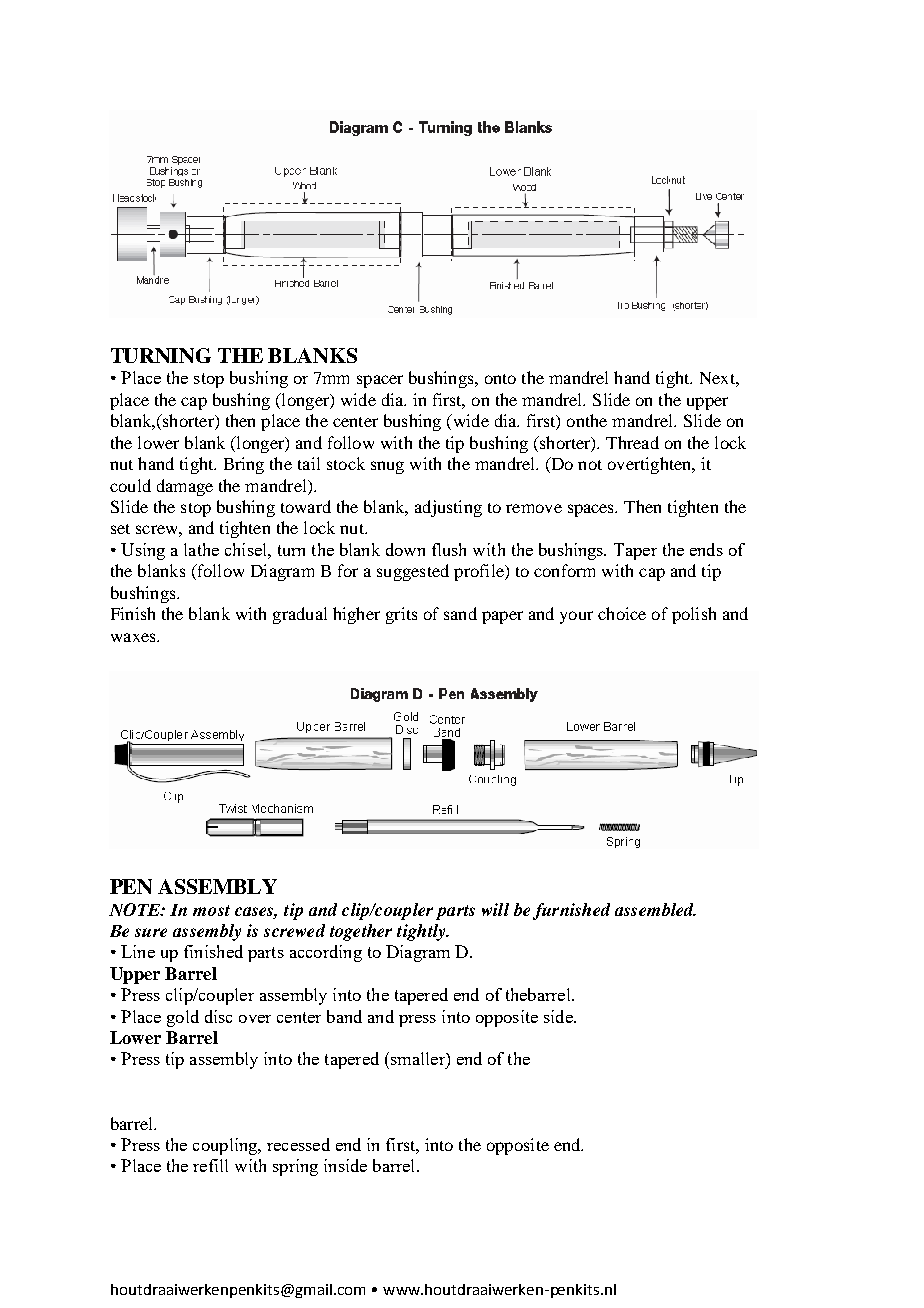  What do you see at coordinates (655, 909) in the screenshot?
I see `assembled` at bounding box center [655, 909].
